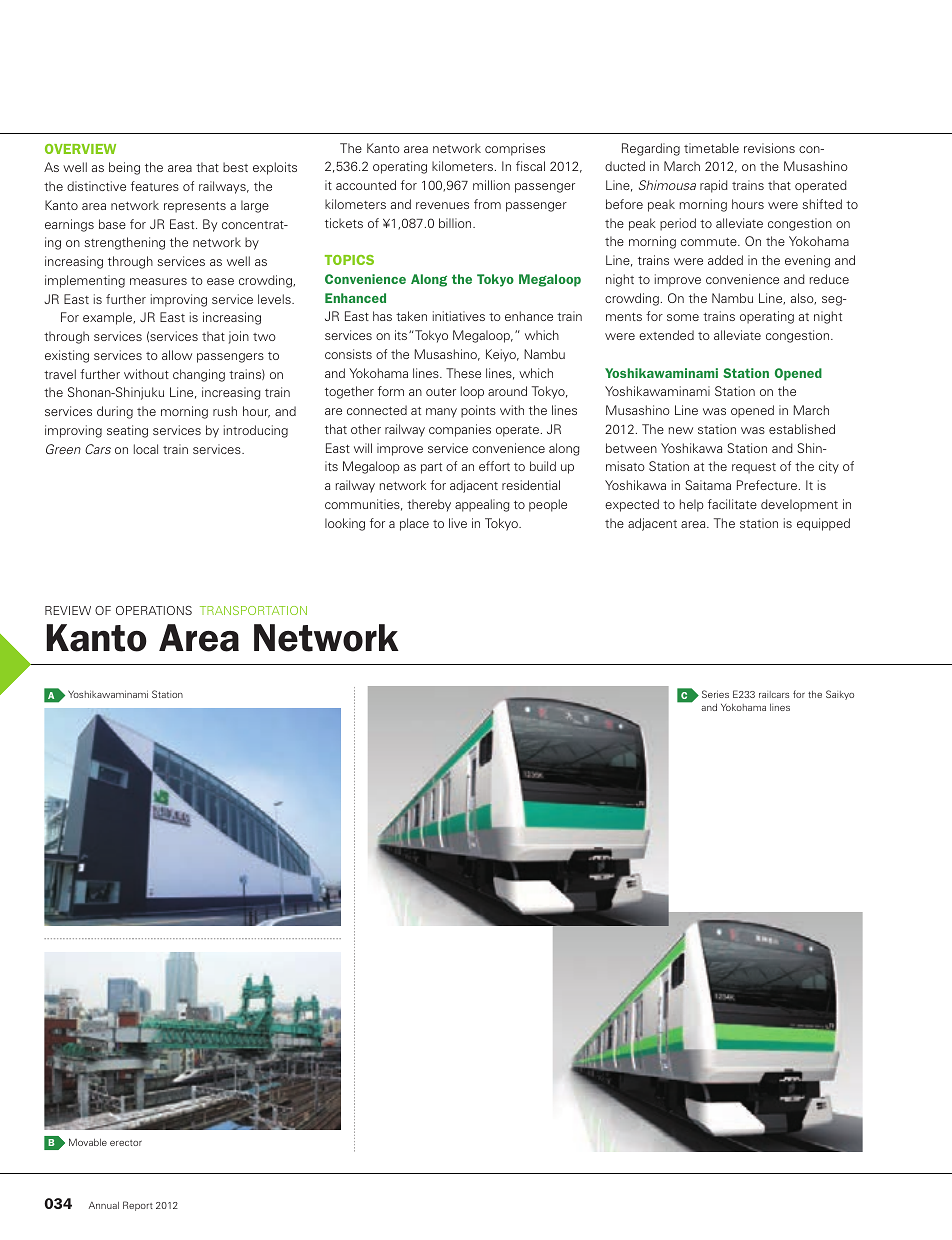 The width and height of the screenshot is (952, 1240). What do you see at coordinates (442, 205) in the screenshot?
I see `revenues` at bounding box center [442, 205].
